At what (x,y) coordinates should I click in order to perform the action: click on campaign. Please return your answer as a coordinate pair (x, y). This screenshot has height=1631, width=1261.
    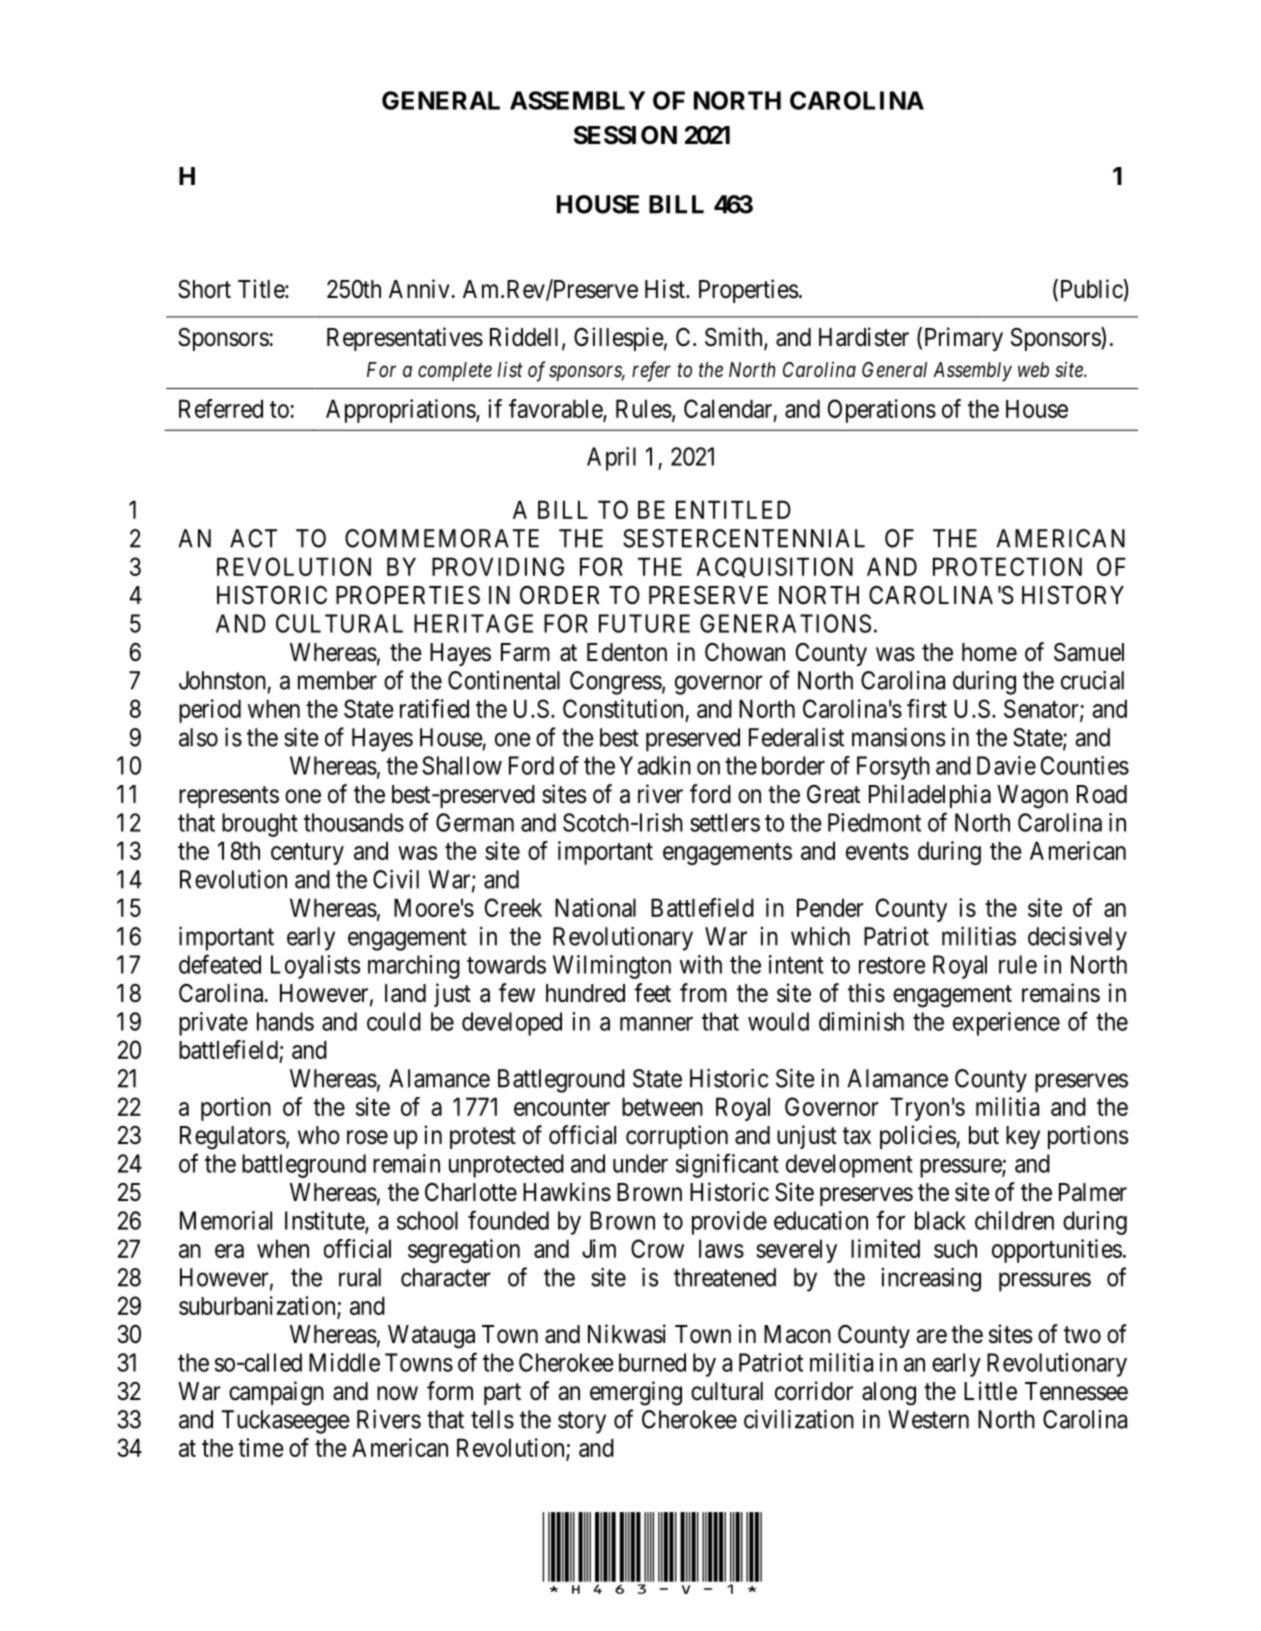
    Looking at the image, I should click on (276, 1393).
